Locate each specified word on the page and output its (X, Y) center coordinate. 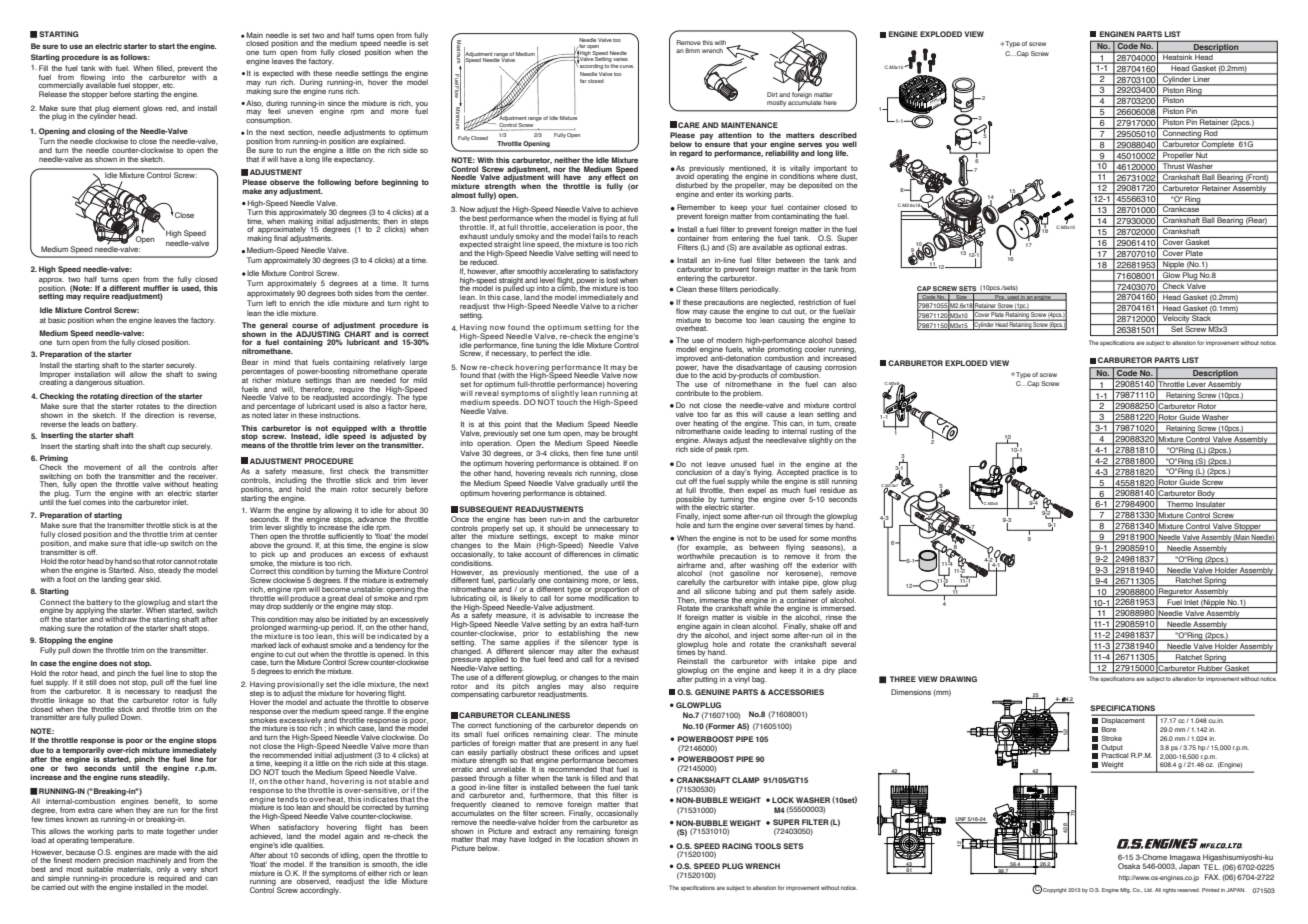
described (838, 135)
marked (263, 645)
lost (612, 280)
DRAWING (958, 679)
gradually (592, 484)
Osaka (1129, 866)
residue (832, 490)
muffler (156, 288)
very (189, 872)
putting (705, 679)
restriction (815, 302)
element (126, 108)
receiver (202, 476)
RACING (737, 846)
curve (626, 66)
